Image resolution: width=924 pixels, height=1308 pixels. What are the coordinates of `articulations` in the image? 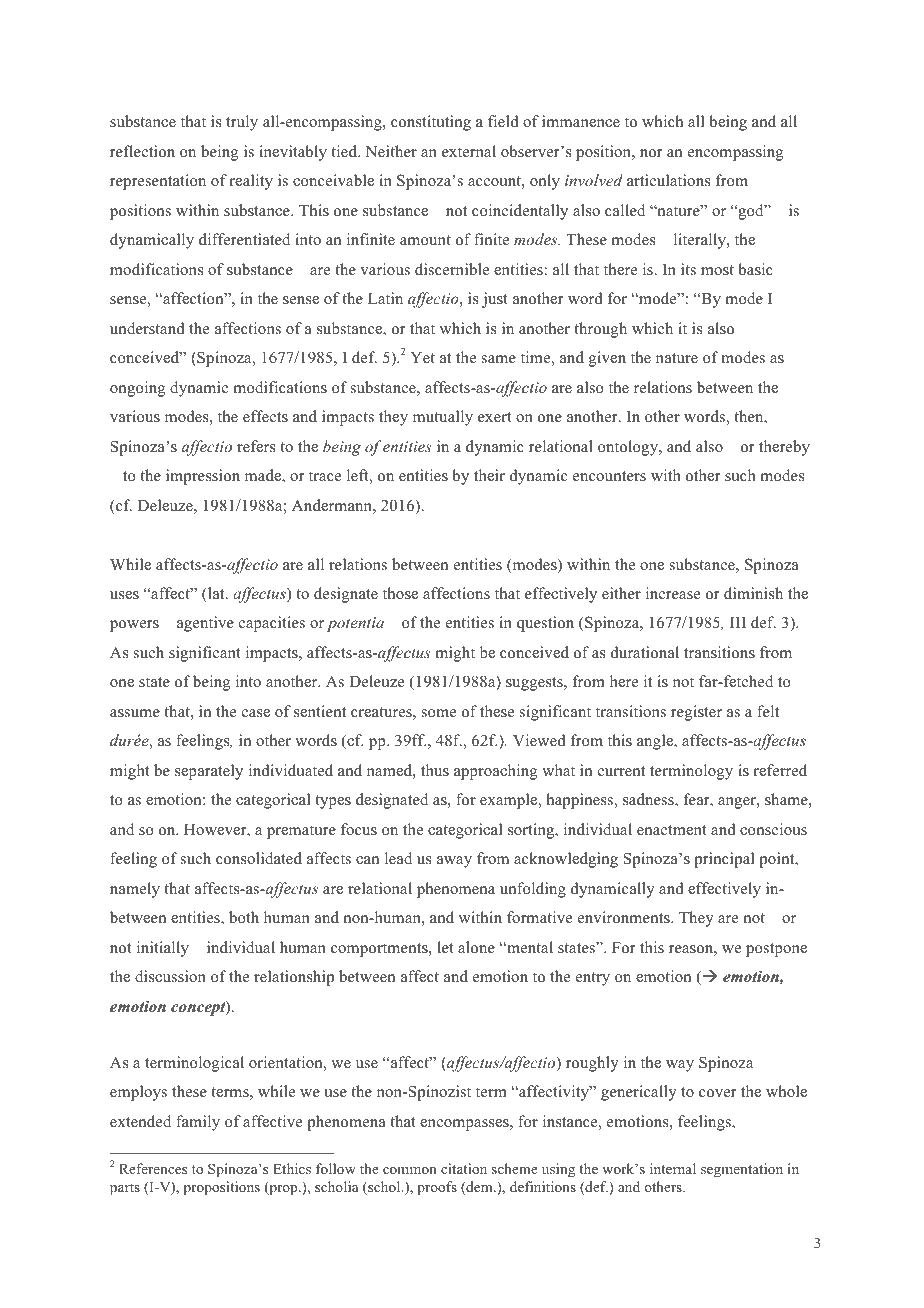 It's located at (668, 180).
